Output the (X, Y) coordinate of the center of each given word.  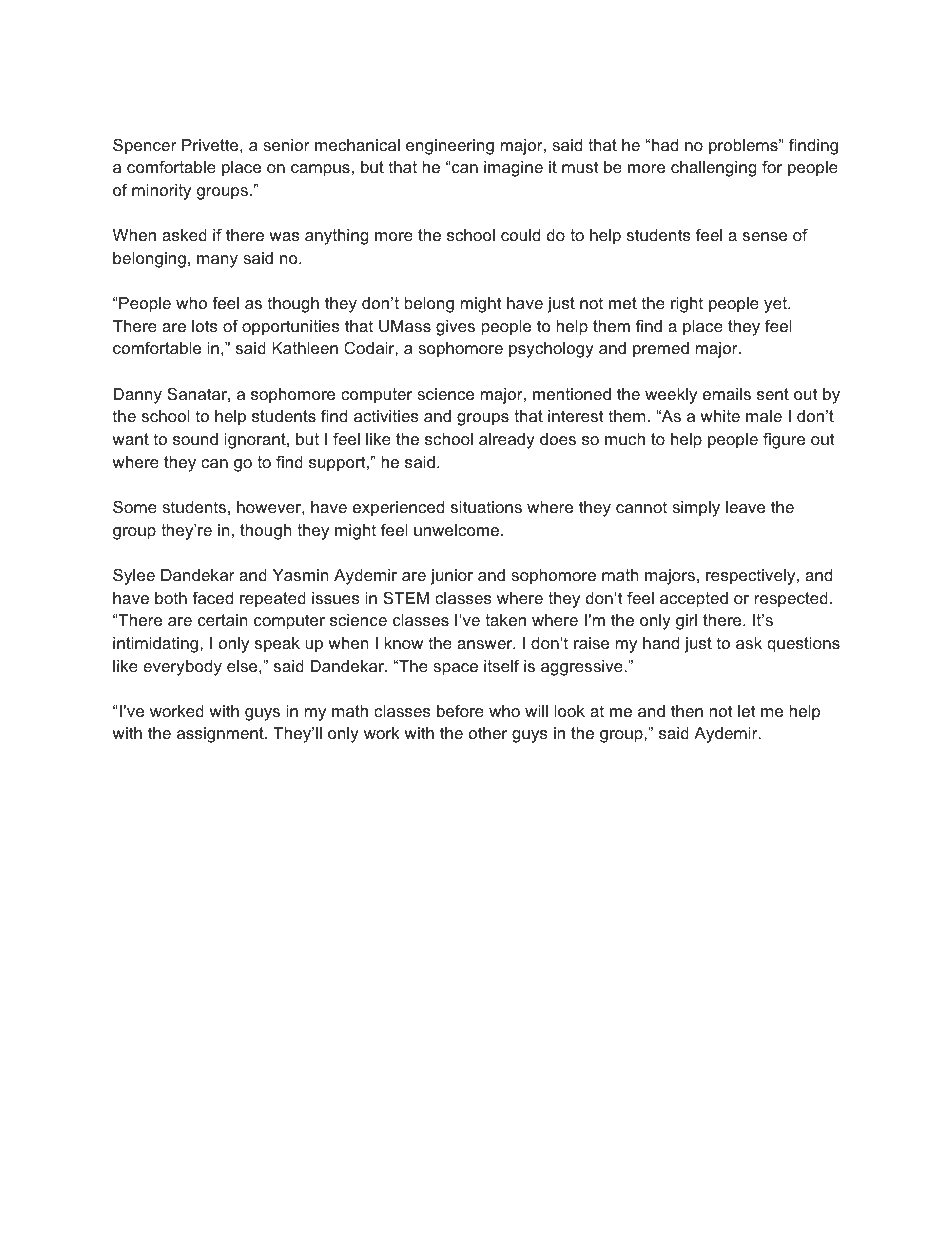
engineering (450, 147)
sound (195, 439)
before (460, 710)
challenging (714, 169)
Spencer (145, 146)
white (720, 416)
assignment (221, 735)
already (507, 441)
